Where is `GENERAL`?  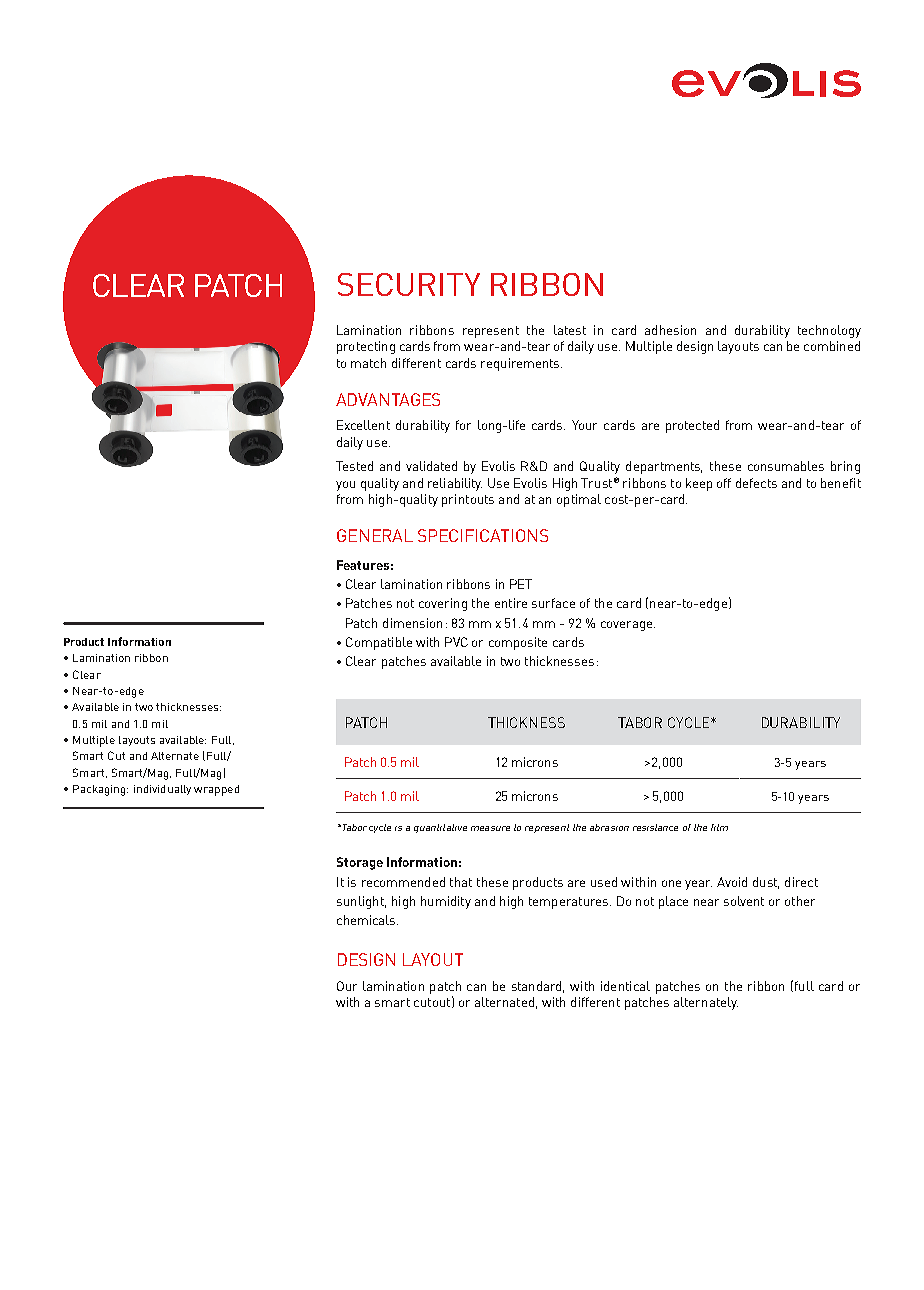 GENERAL is located at coordinates (375, 535).
